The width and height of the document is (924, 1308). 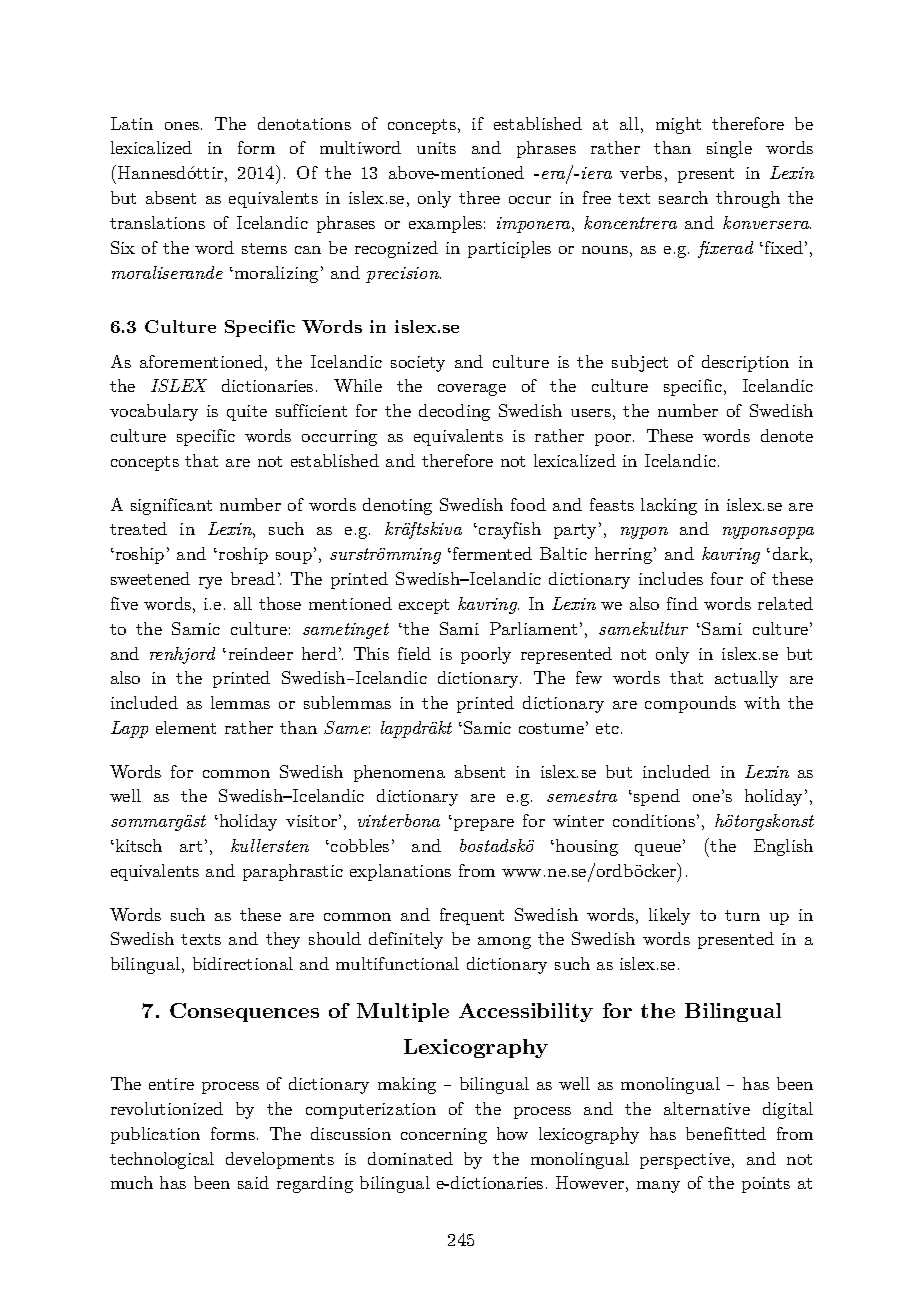 What do you see at coordinates (162, 1160) in the document?
I see `technological` at bounding box center [162, 1160].
